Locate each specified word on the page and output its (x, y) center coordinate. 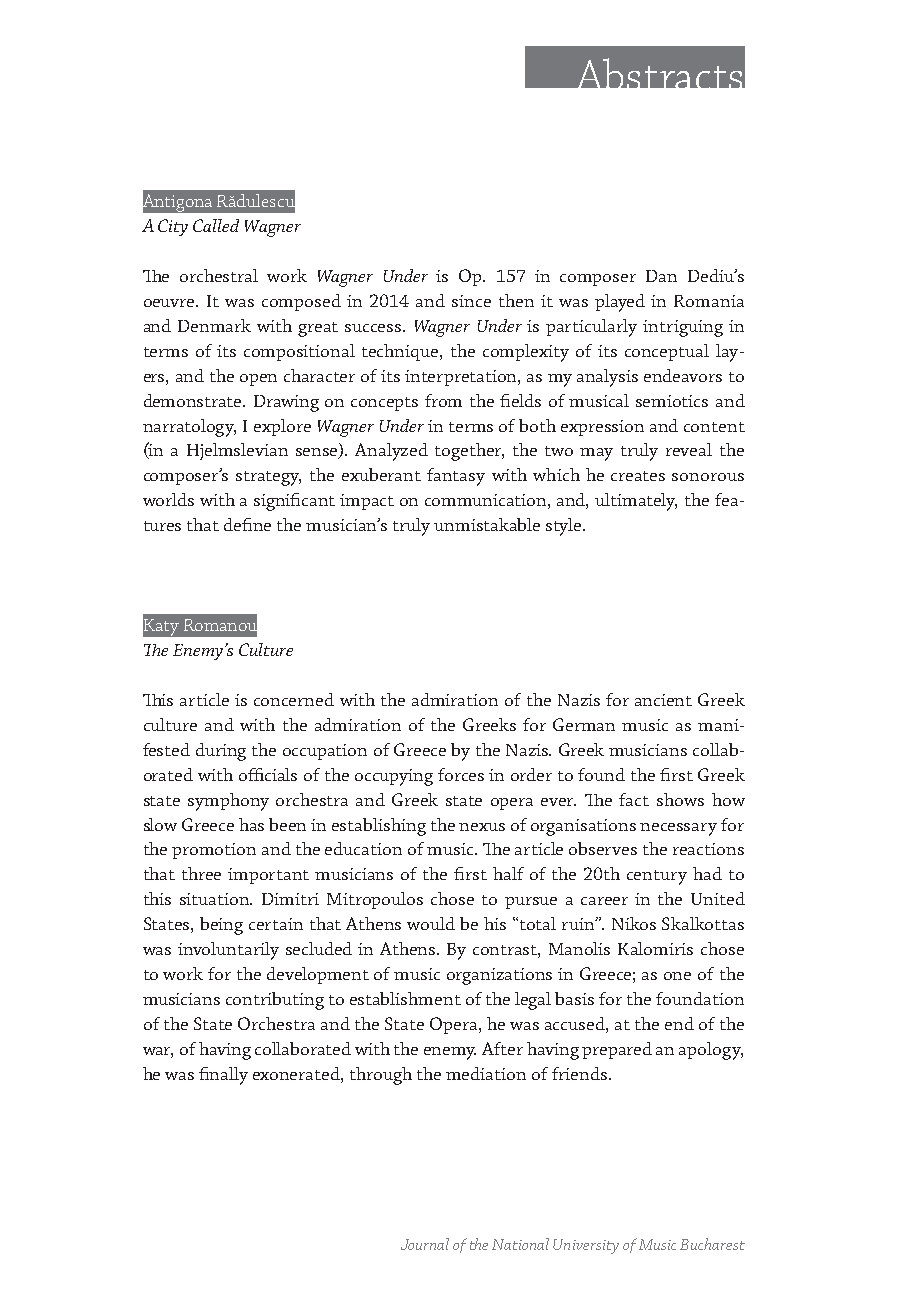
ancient (663, 700)
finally (223, 1076)
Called (216, 225)
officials (268, 774)
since (471, 301)
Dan (661, 276)
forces (461, 774)
